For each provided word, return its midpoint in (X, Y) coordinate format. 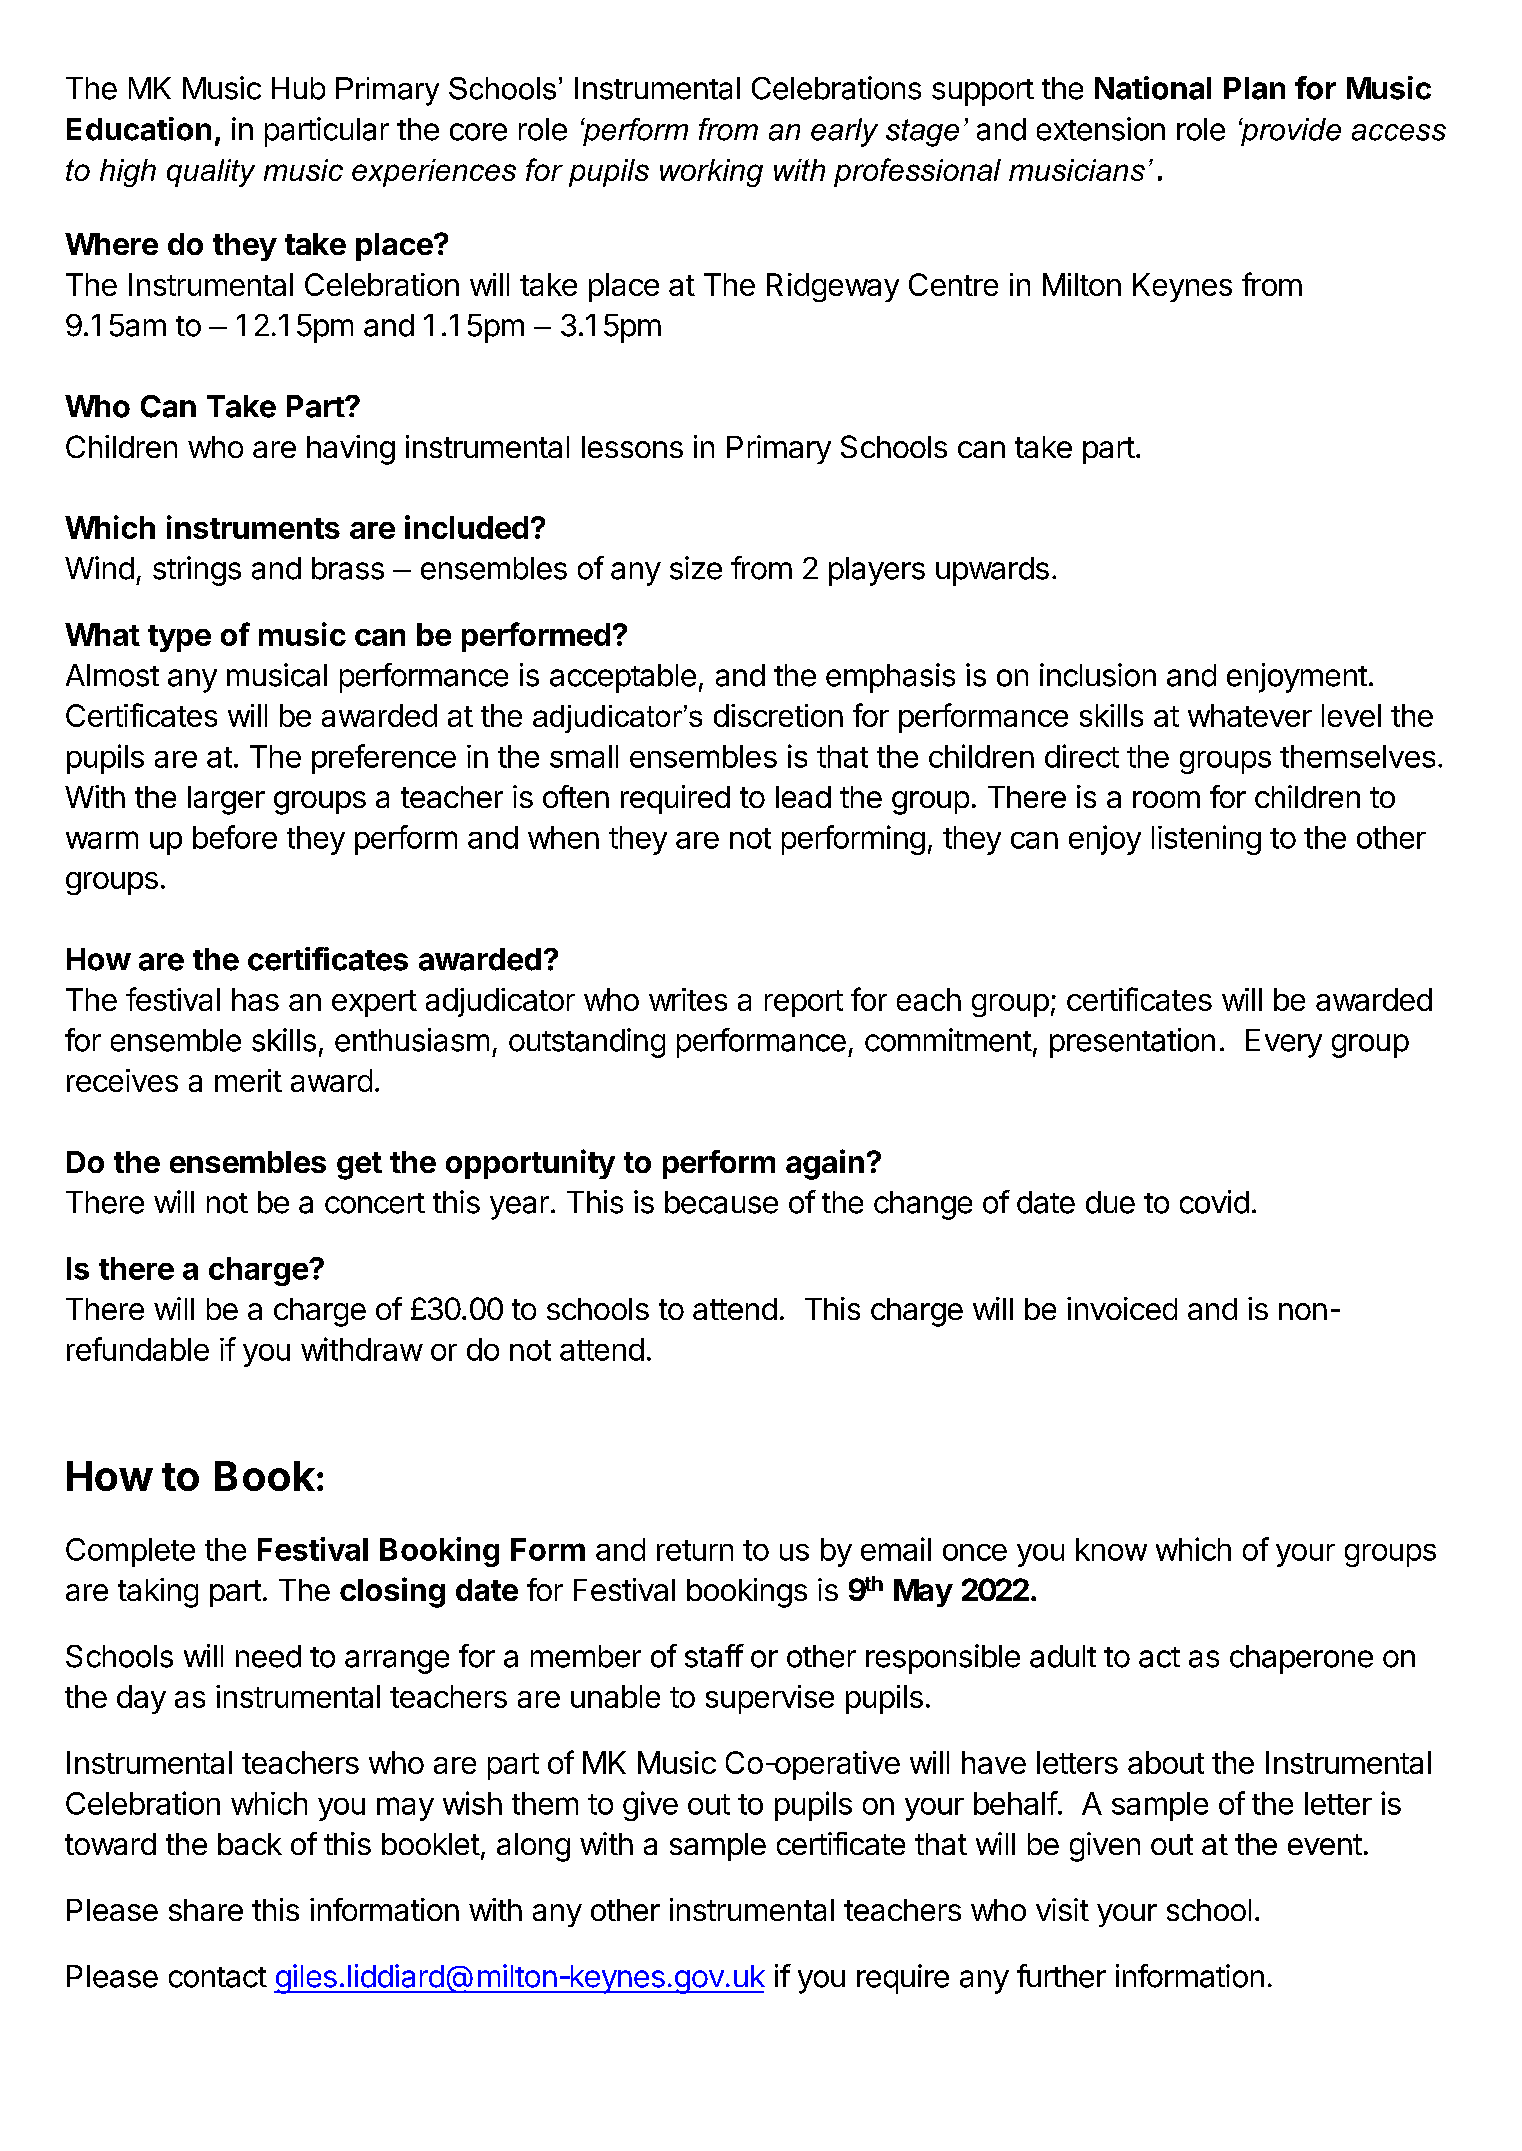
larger (226, 800)
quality (211, 173)
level (1351, 715)
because (721, 1202)
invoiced (1122, 1308)
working (711, 173)
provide (1290, 132)
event (1325, 1844)
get (359, 1166)
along (533, 1847)
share (206, 1910)
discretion (778, 715)
